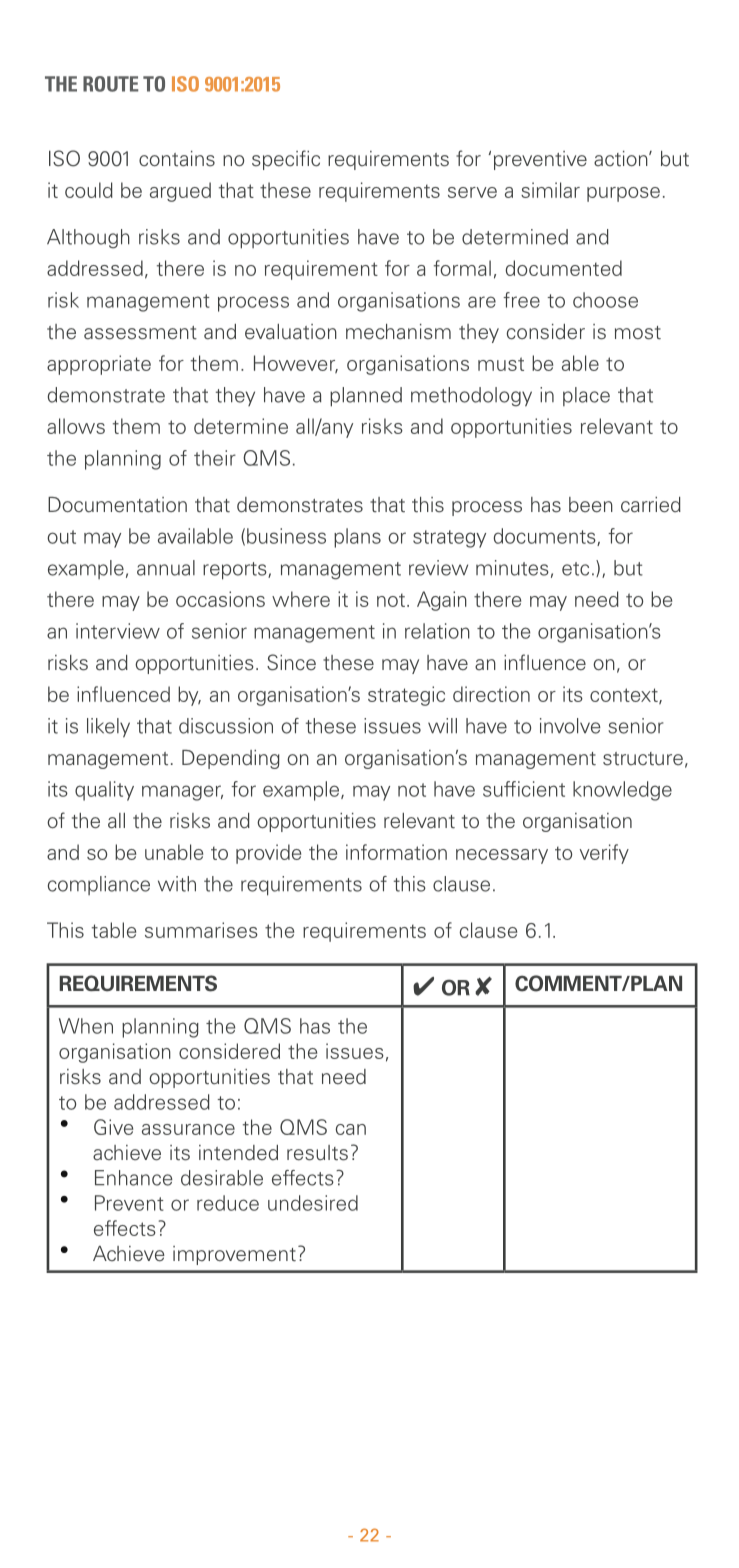  What do you see at coordinates (406, 696) in the document?
I see `strategic` at bounding box center [406, 696].
